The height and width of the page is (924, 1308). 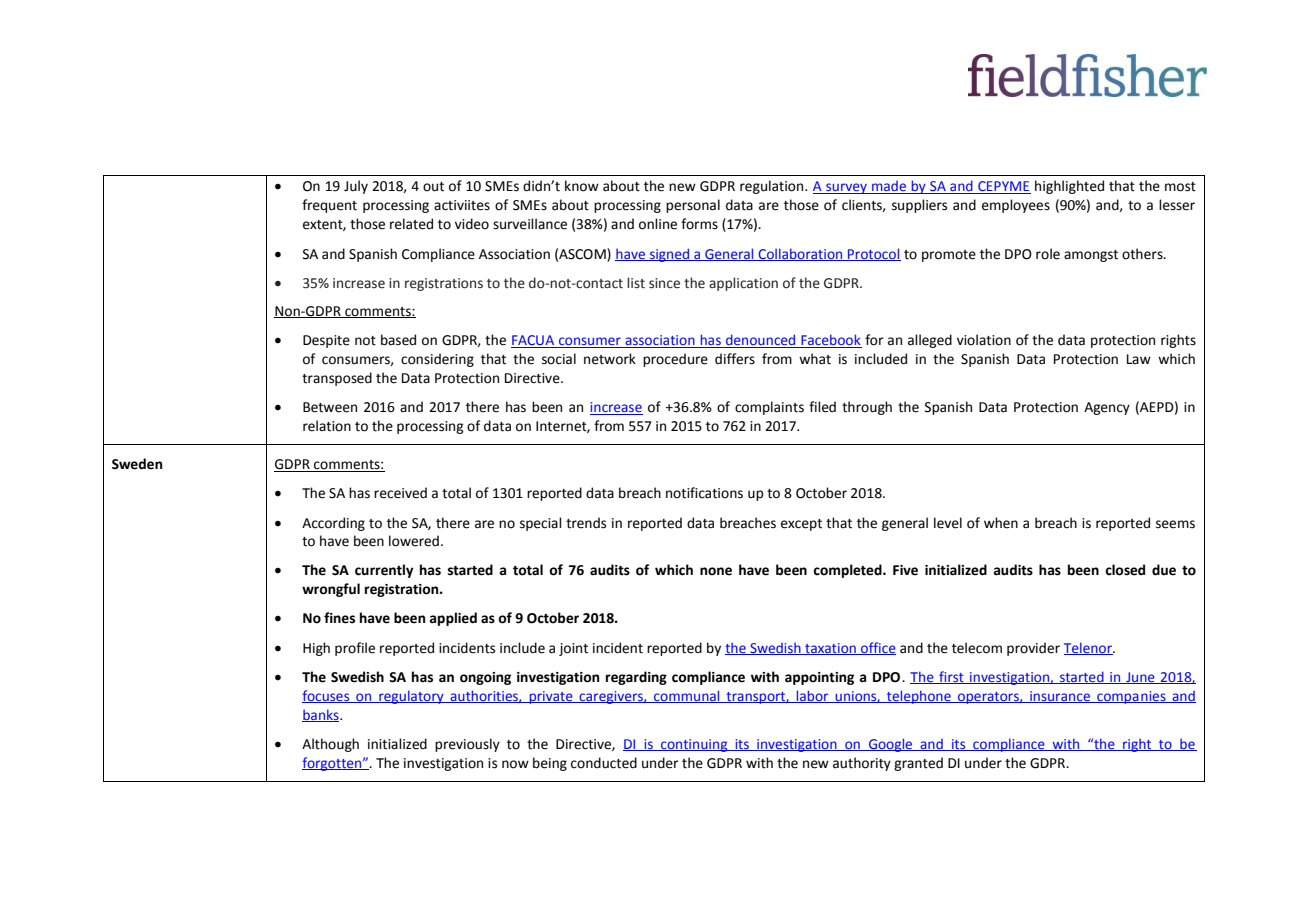 I want to click on Although, so click(x=330, y=745).
